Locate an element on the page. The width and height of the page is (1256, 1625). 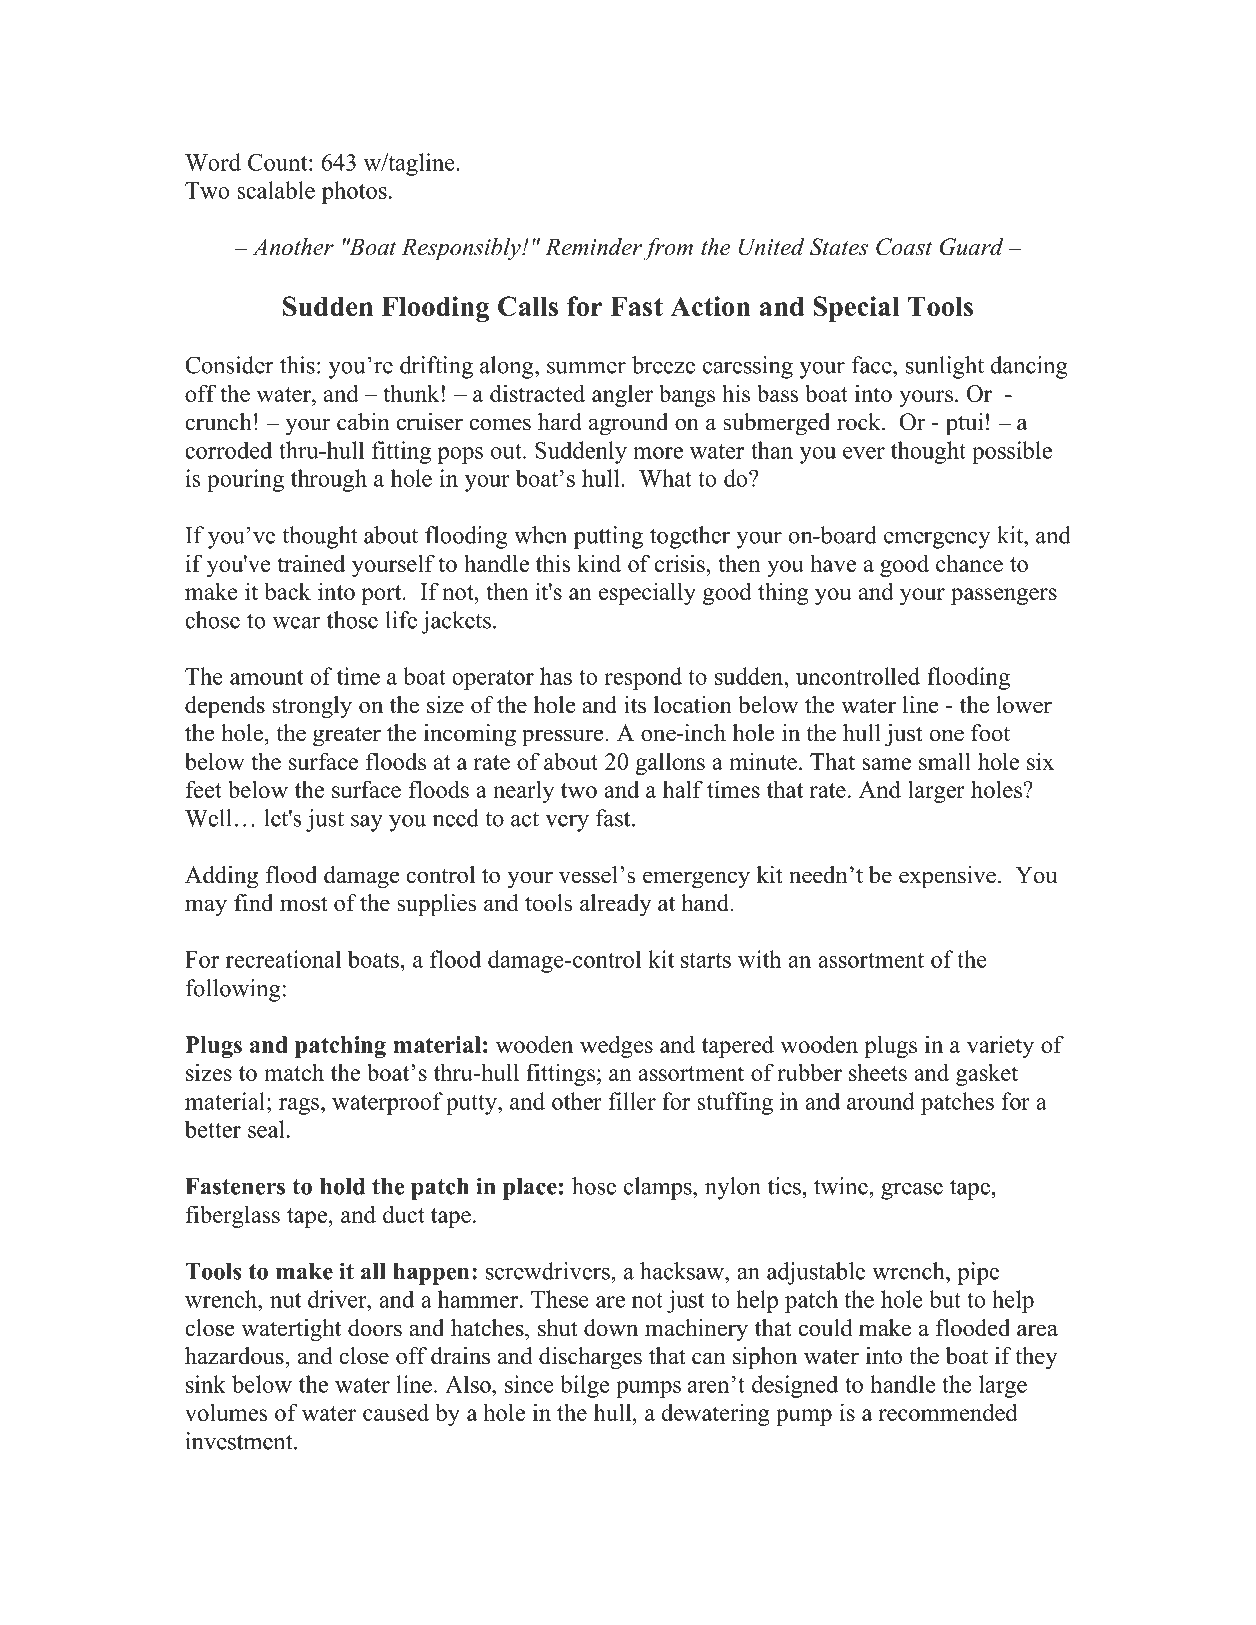
around is located at coordinates (881, 1101).
